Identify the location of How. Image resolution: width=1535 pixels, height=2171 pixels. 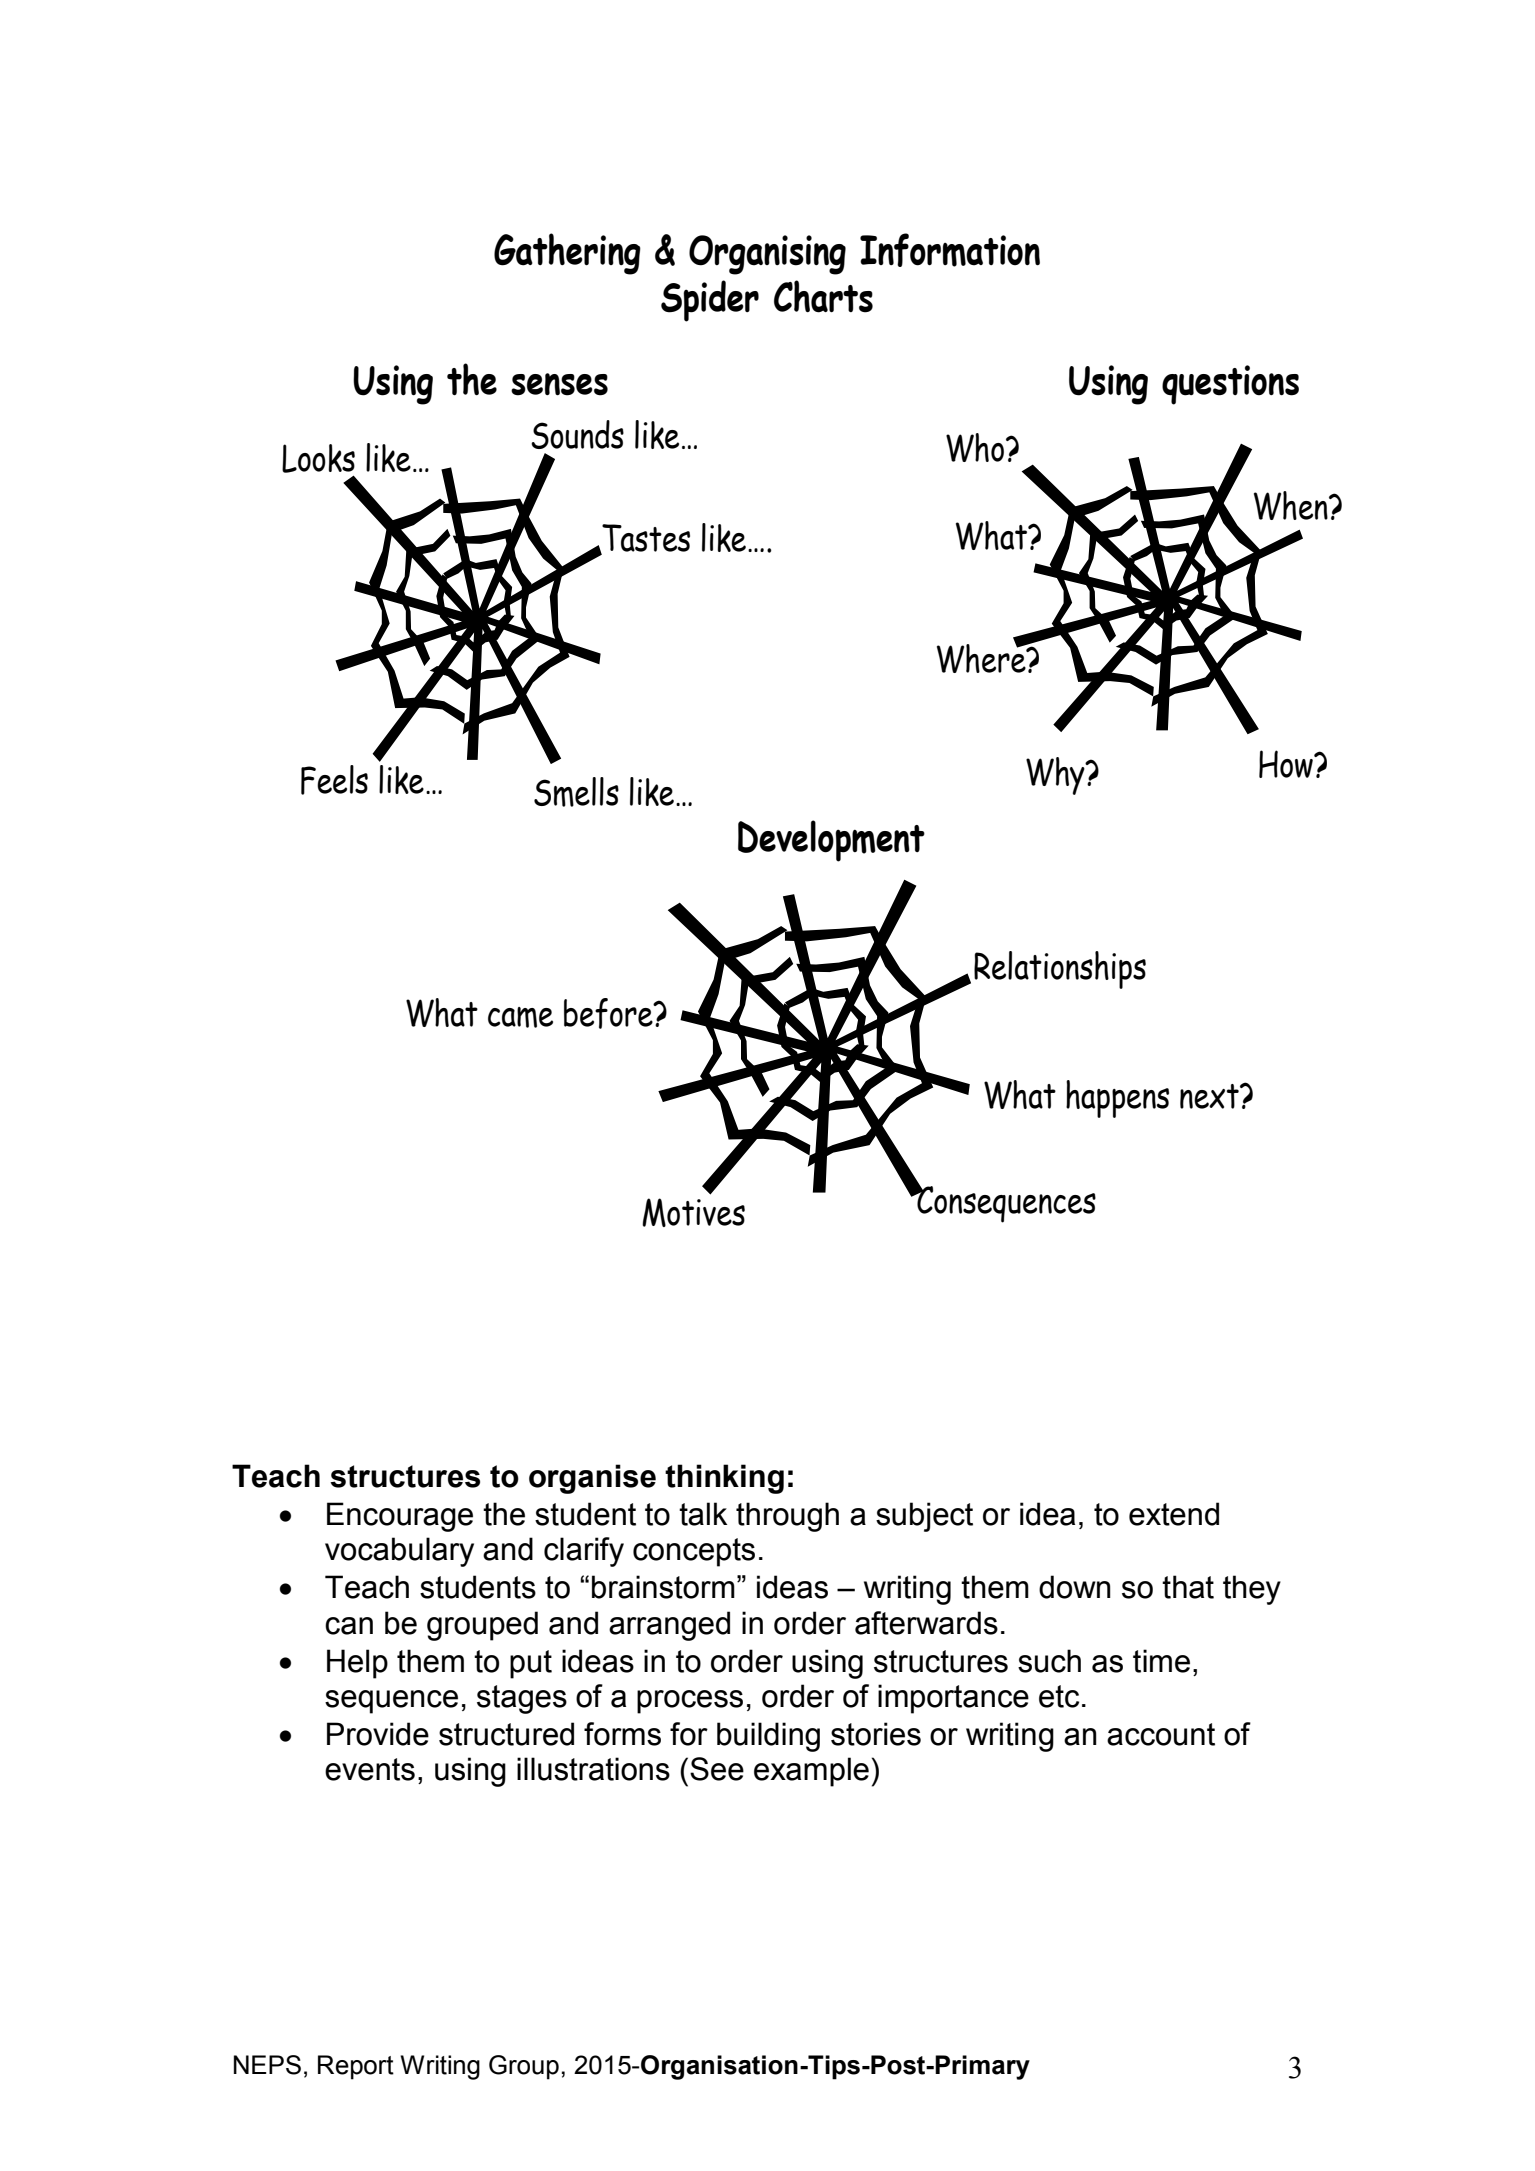
(1287, 764).
